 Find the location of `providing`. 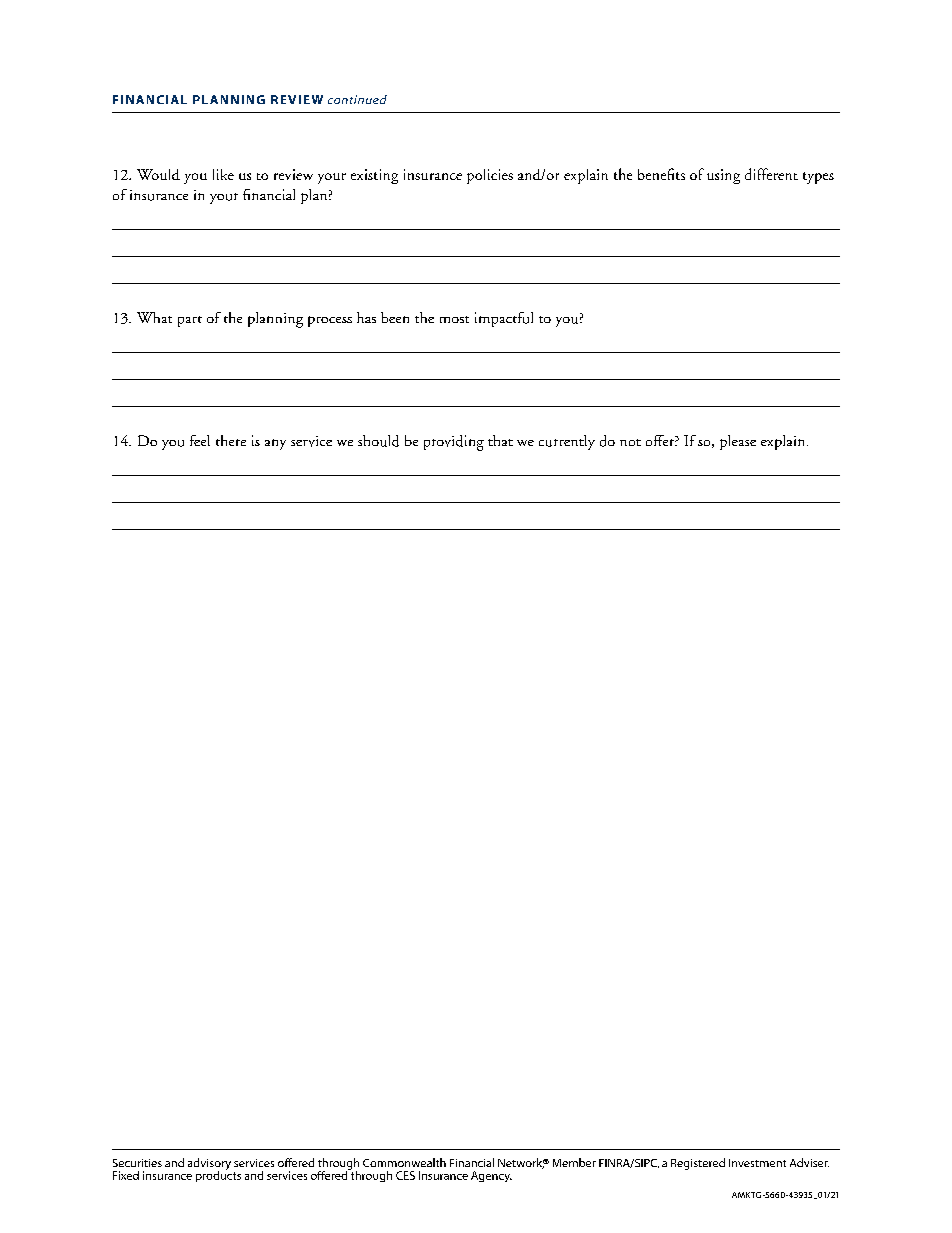

providing is located at coordinates (454, 443).
